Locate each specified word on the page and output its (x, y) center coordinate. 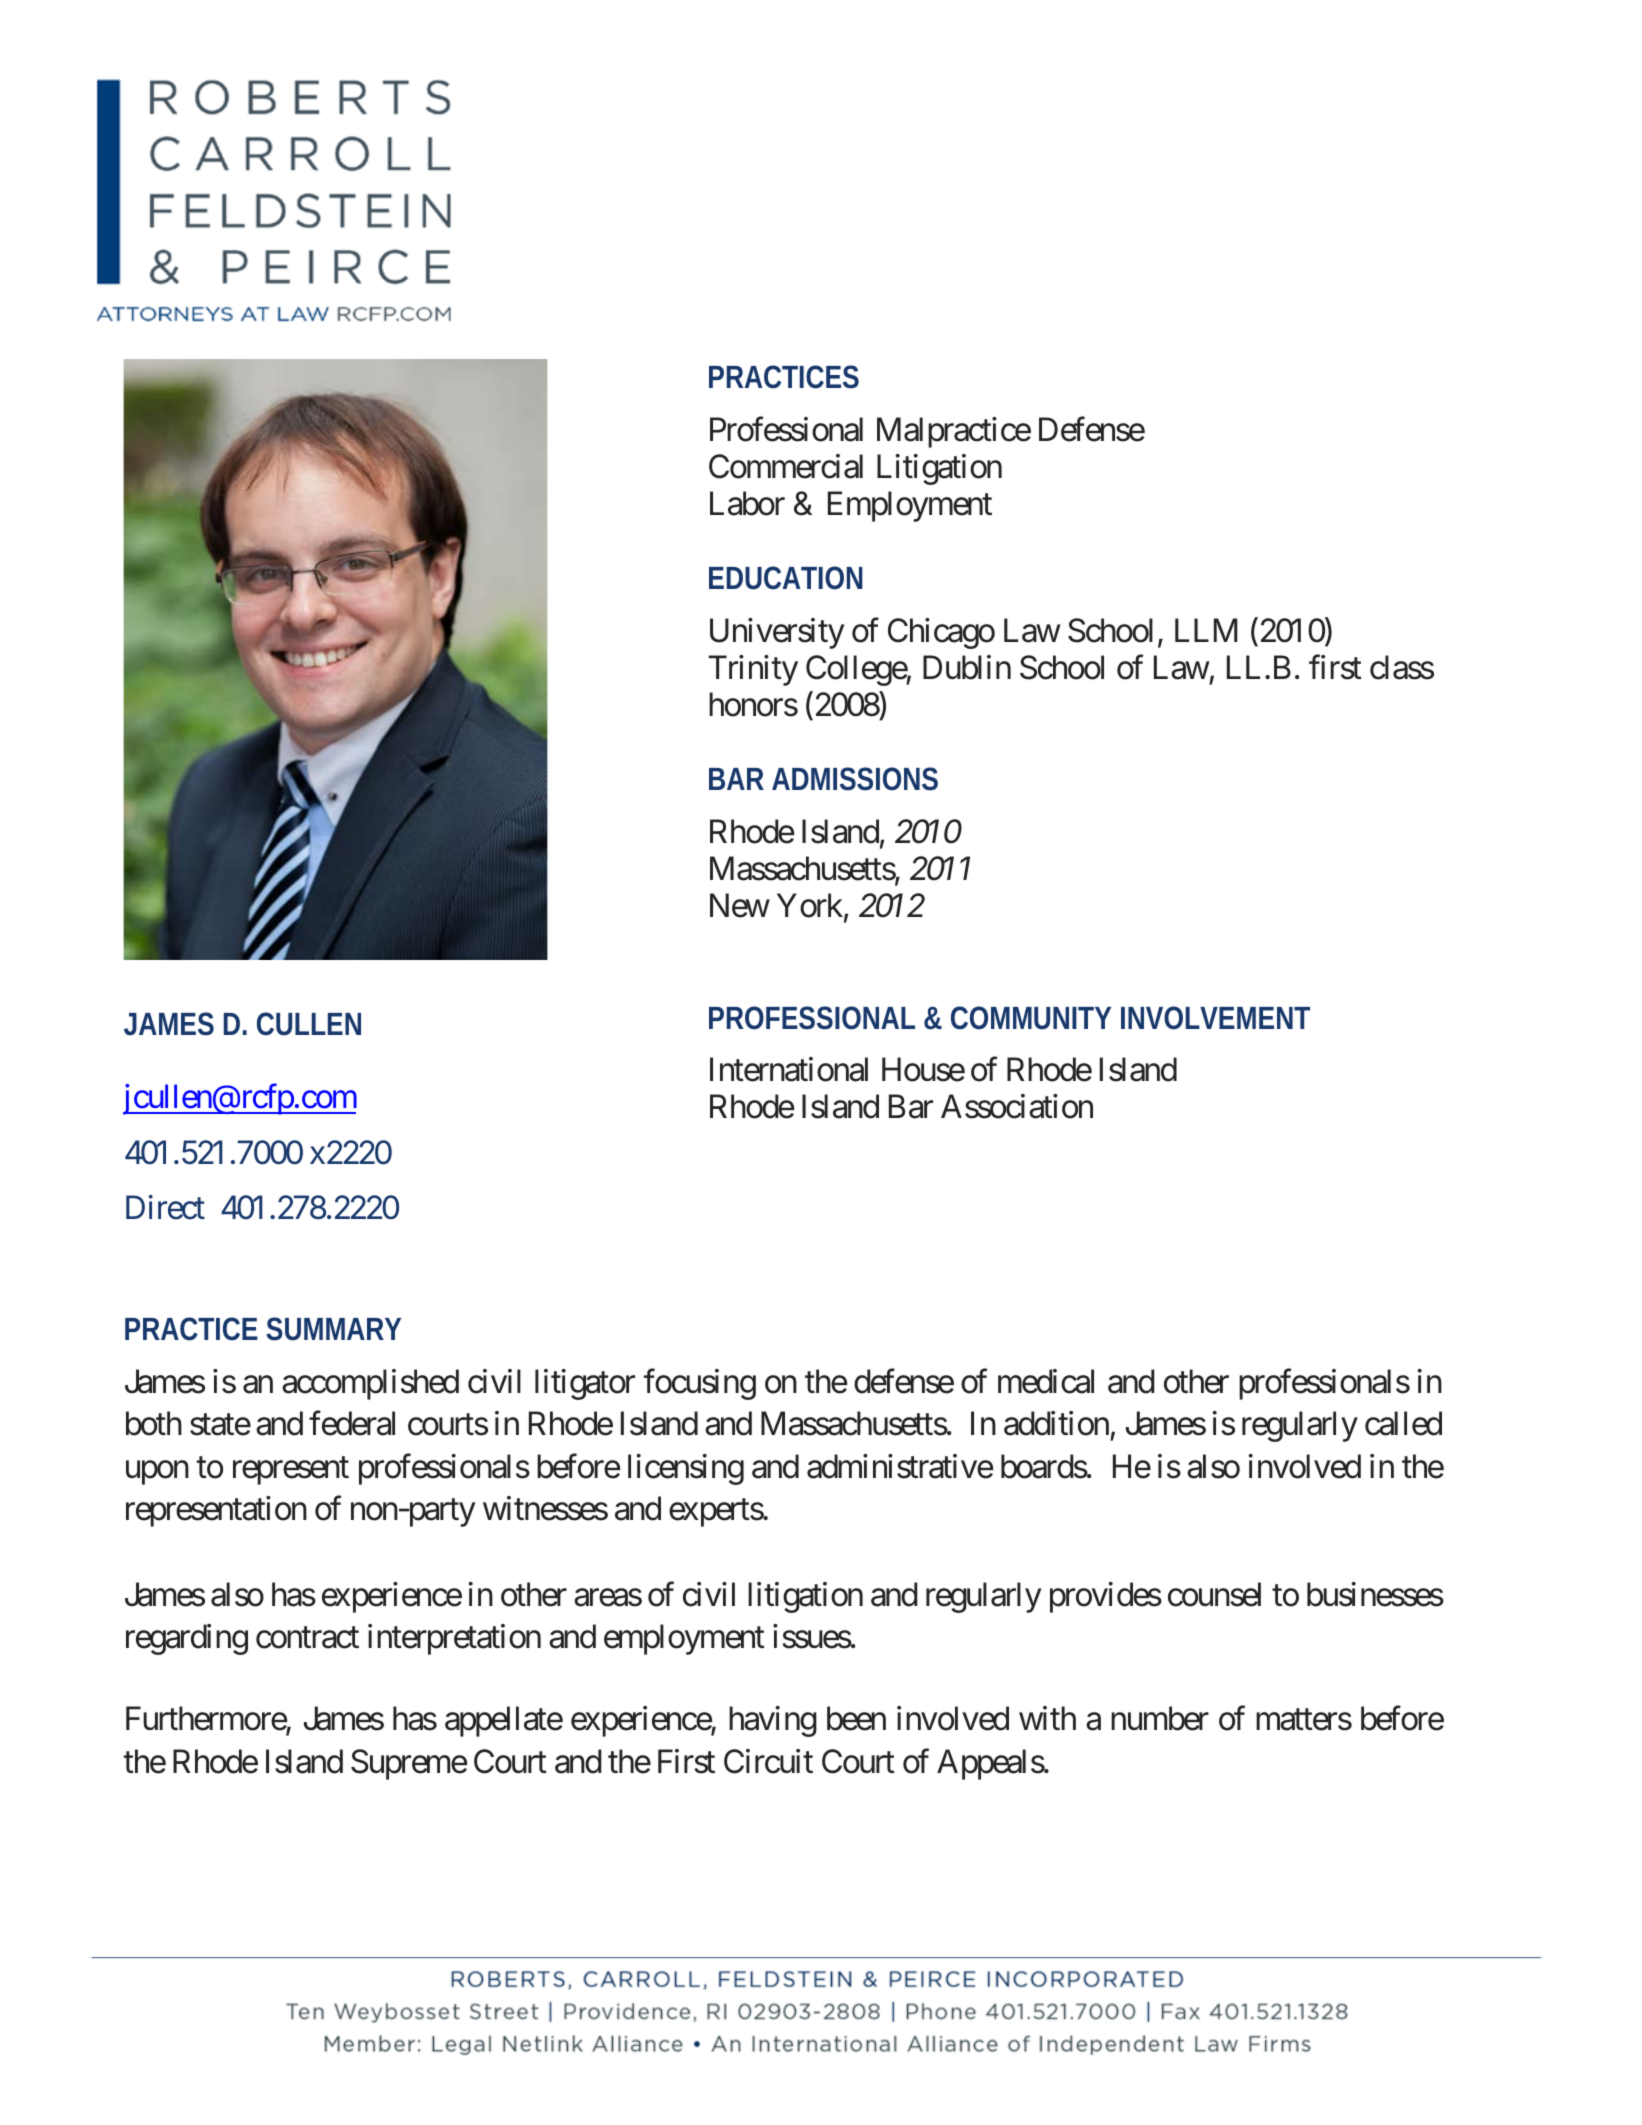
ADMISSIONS (855, 779)
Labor (747, 503)
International (789, 1069)
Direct (165, 1207)
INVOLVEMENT (1215, 1018)
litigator (585, 1384)
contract (307, 1638)
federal (352, 1424)
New (740, 906)
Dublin (967, 667)
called (1403, 1424)
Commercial (786, 466)
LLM (1206, 630)
